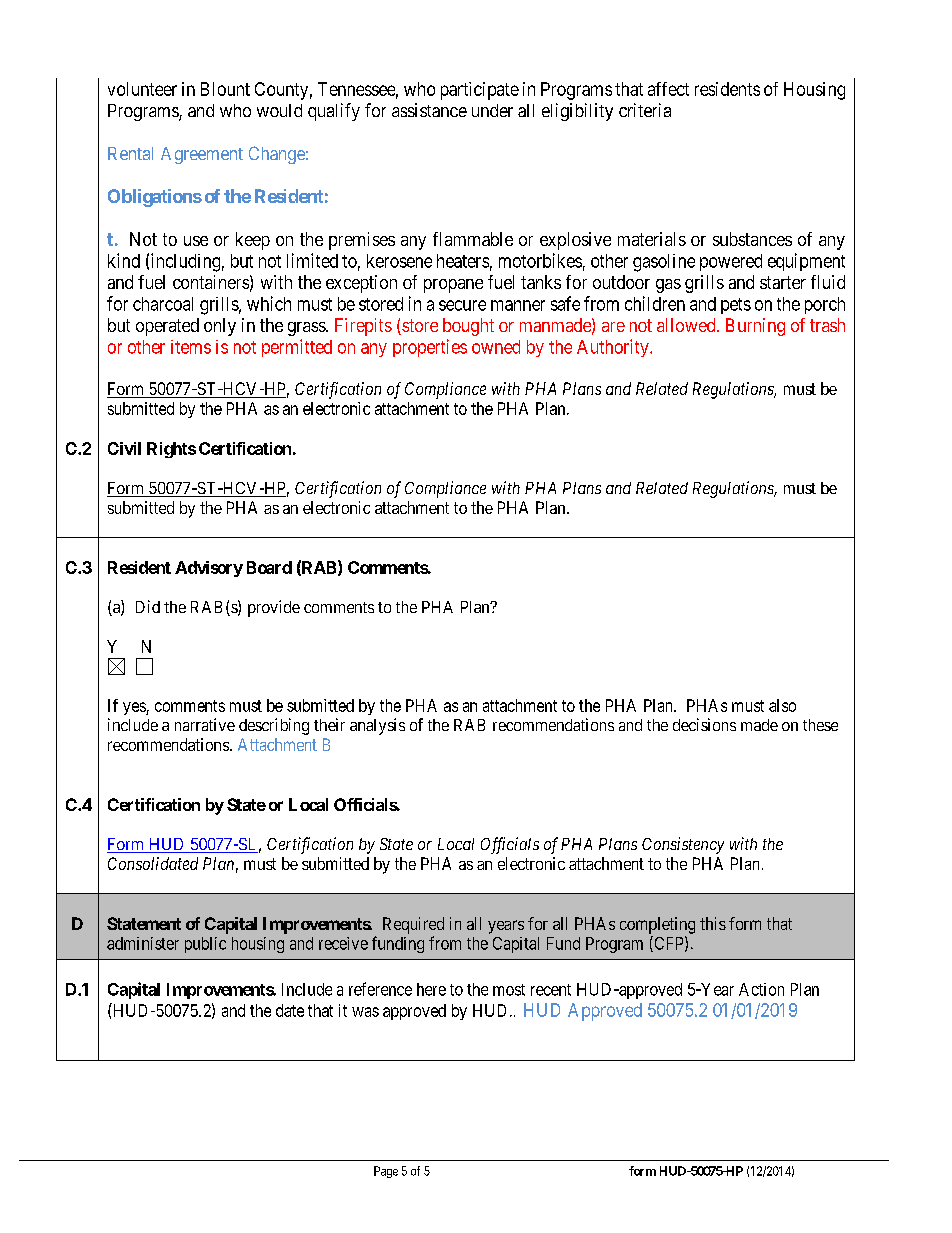  Describe the element at coordinates (386, 1172) in the screenshot. I see `Page` at that location.
